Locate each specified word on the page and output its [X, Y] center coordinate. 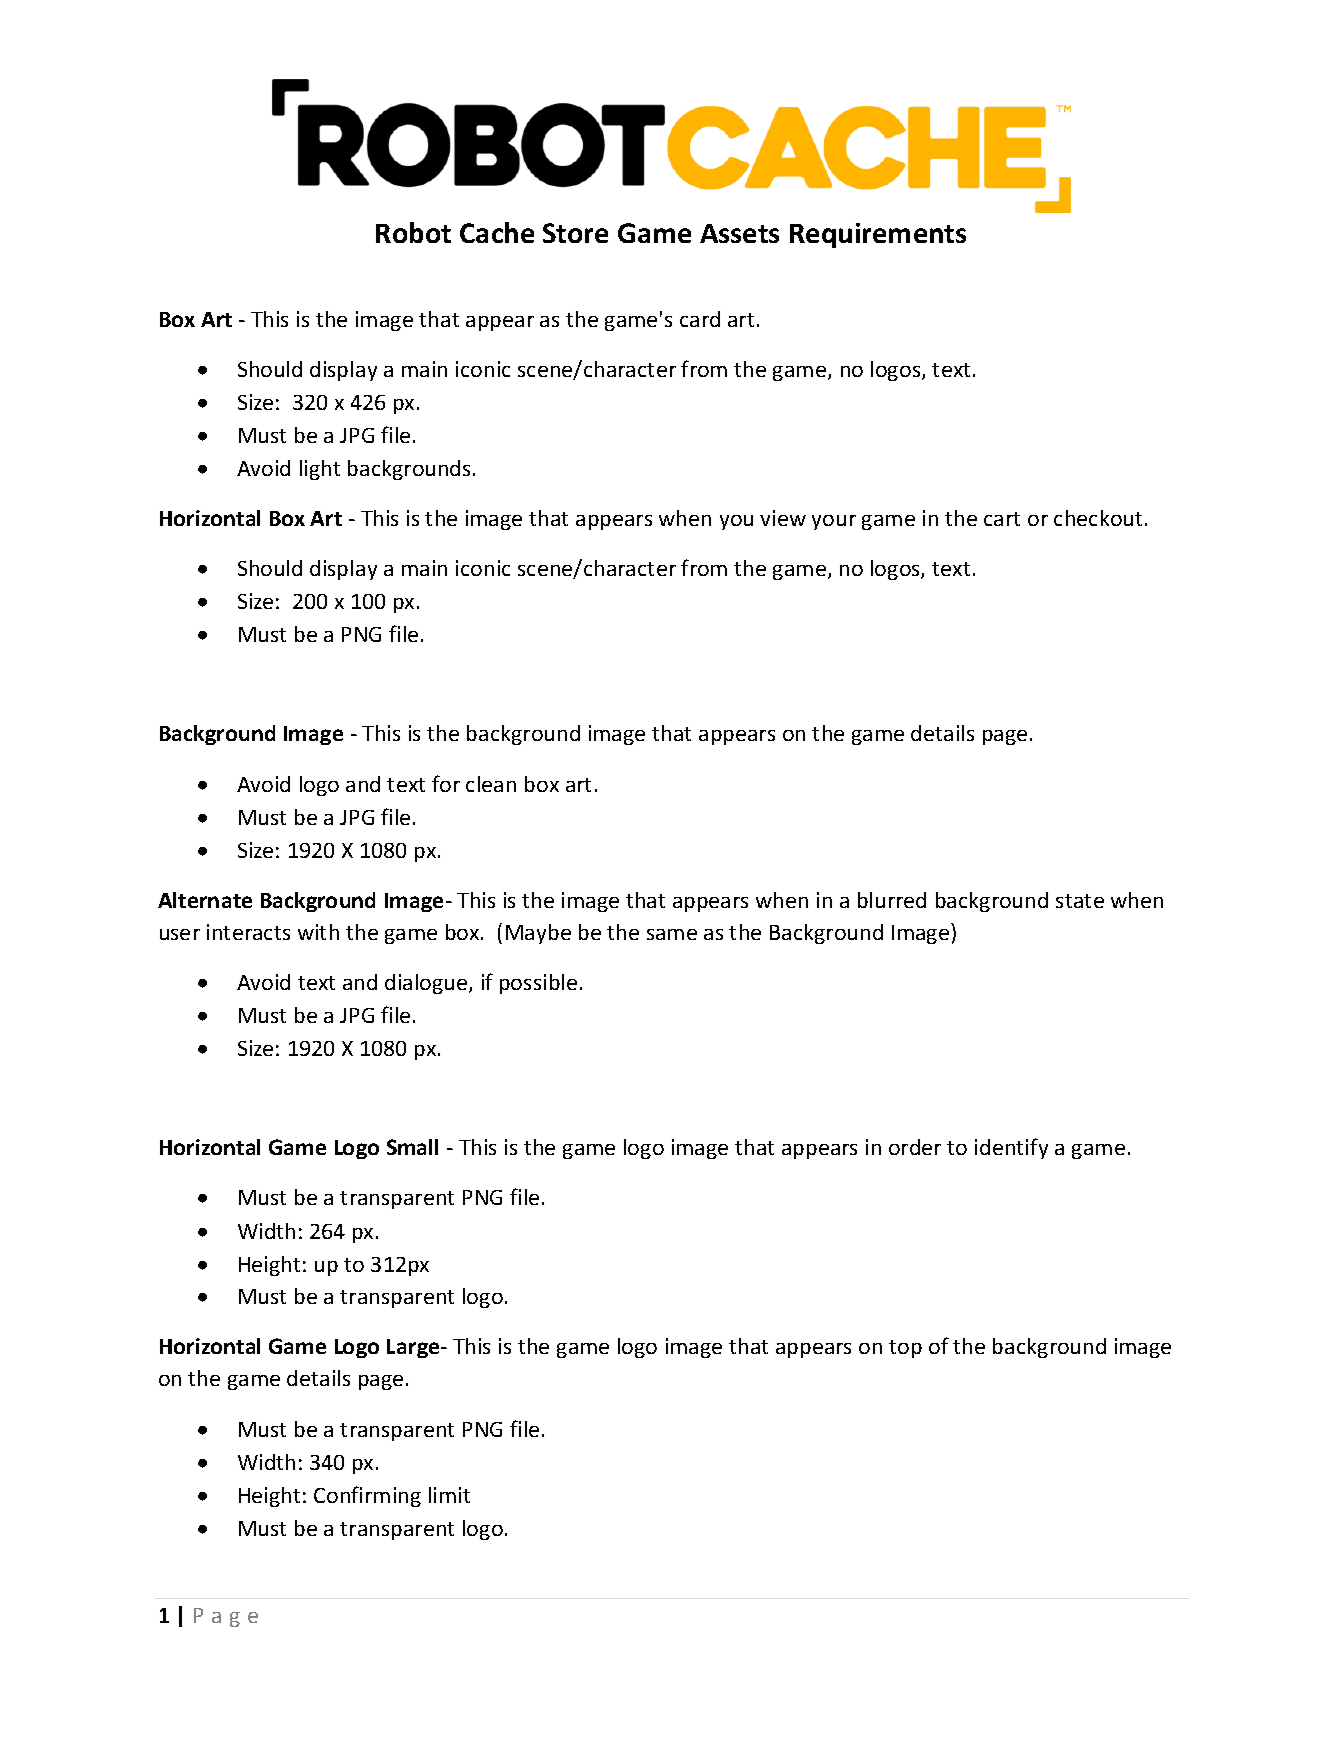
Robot [413, 232]
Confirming [367, 1496]
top [905, 1349]
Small [412, 1147]
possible [538, 984]
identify [1011, 1148]
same [672, 934]
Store [575, 233]
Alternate [205, 900]
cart [1002, 519]
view [783, 518]
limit [449, 1495]
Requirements [878, 235]
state [1080, 901]
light [320, 470]
